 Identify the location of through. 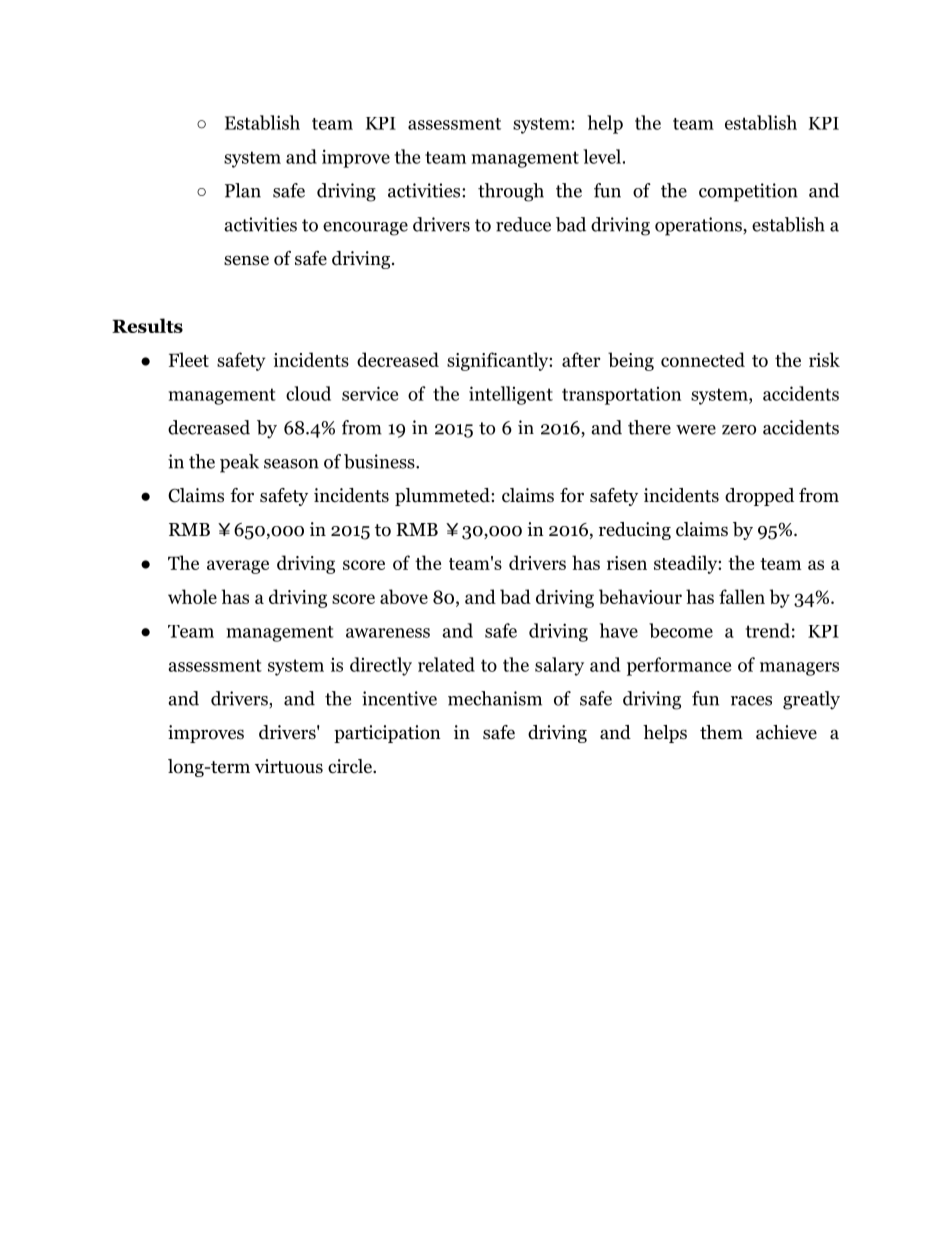
(511, 192).
